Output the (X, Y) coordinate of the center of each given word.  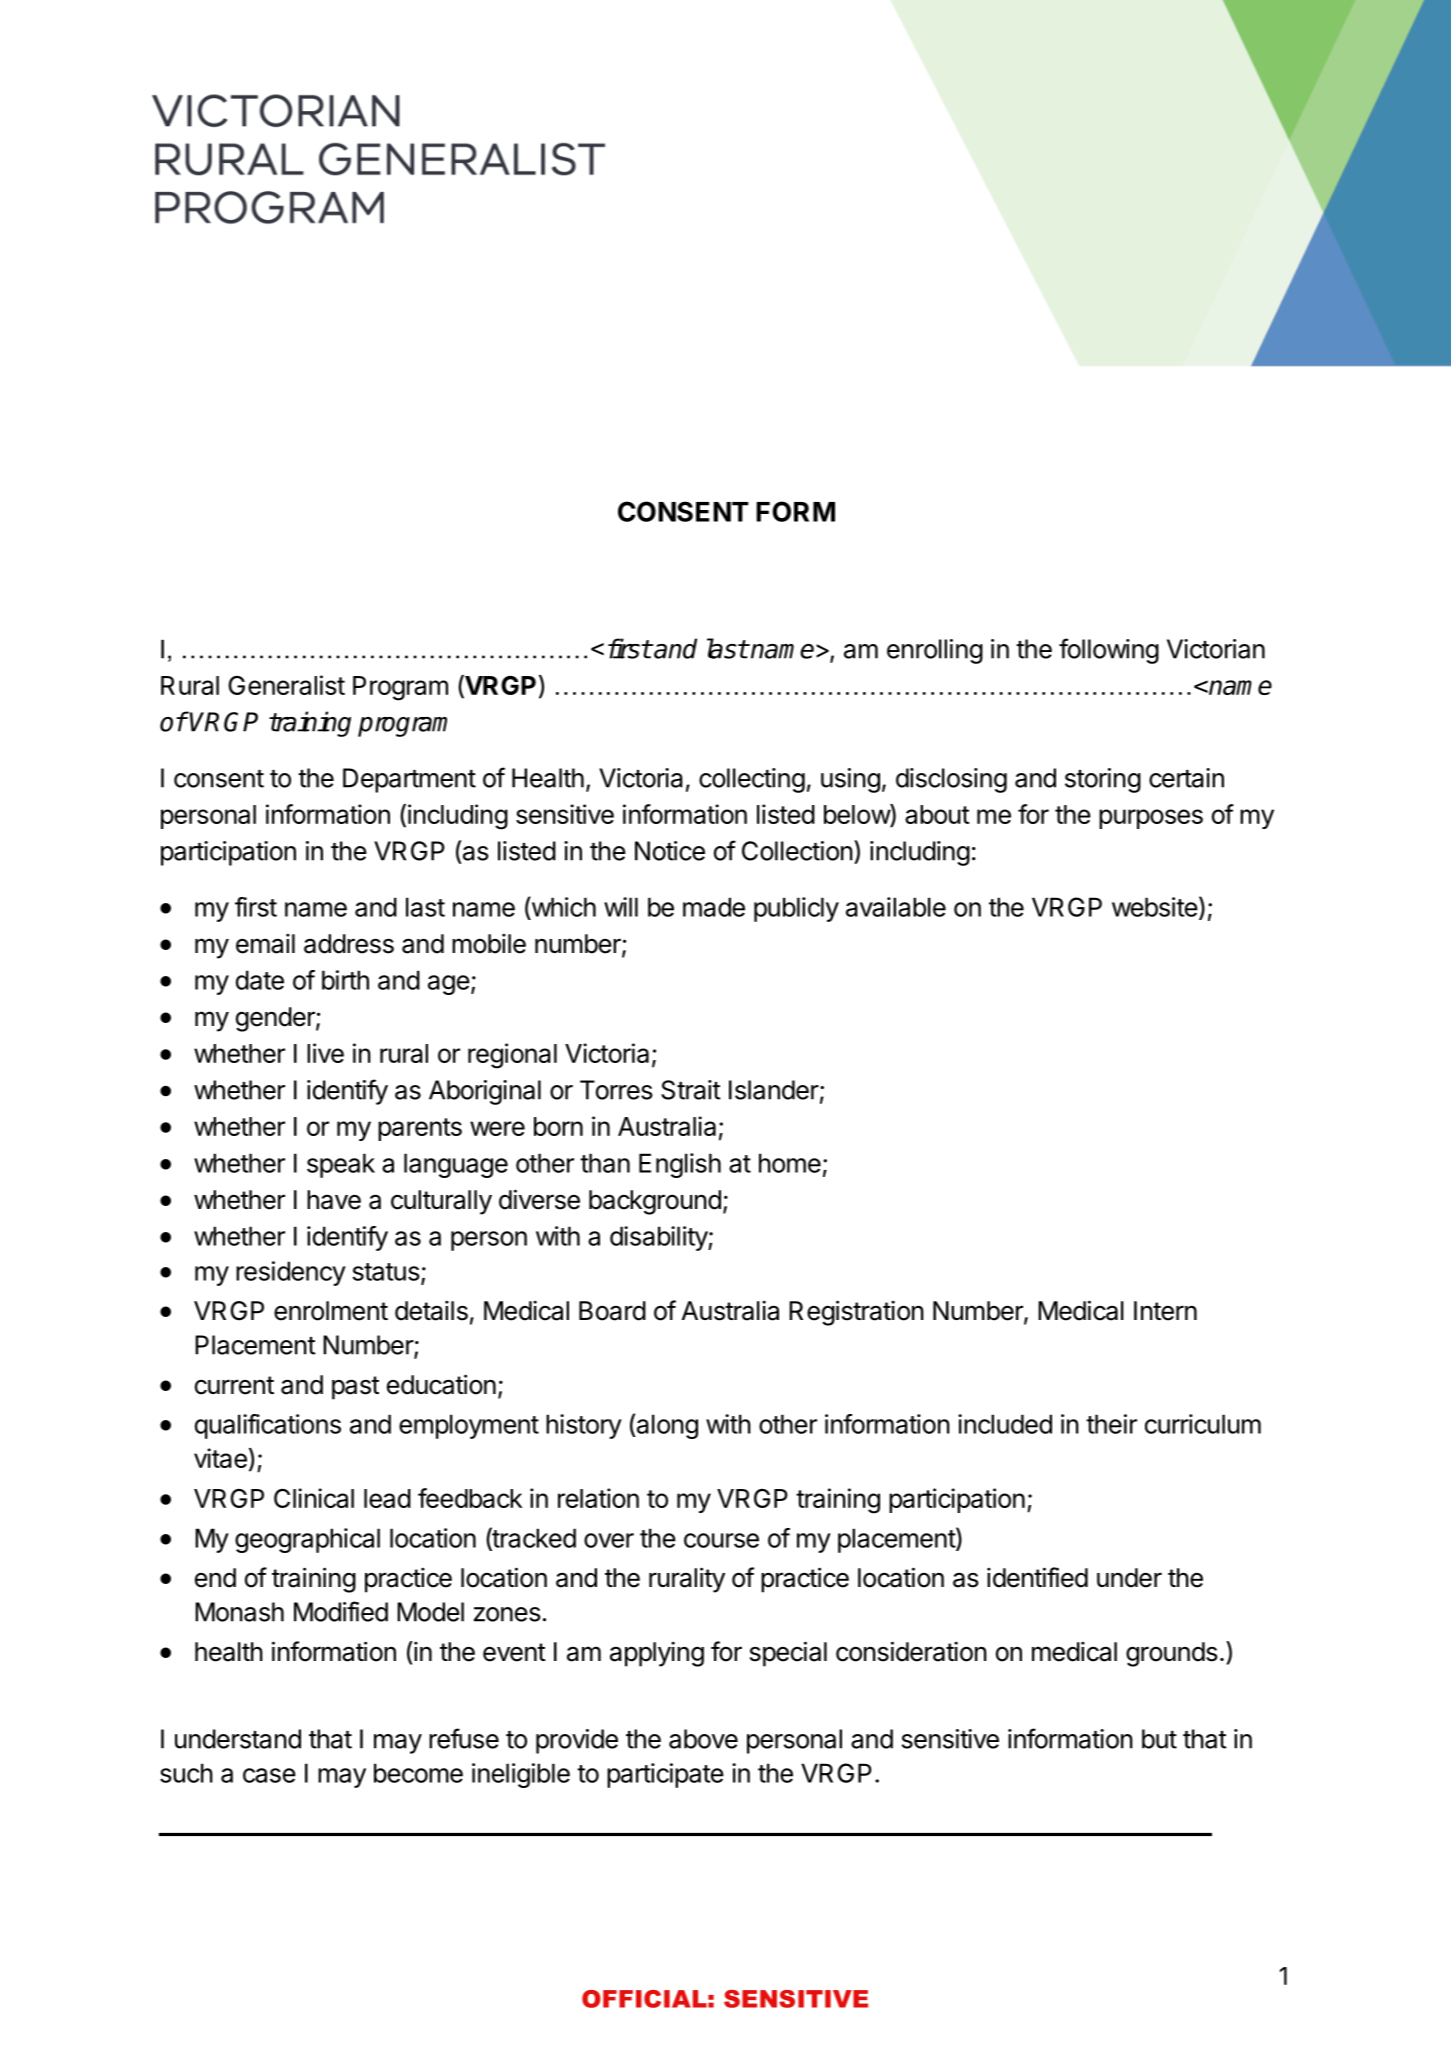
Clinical (314, 1498)
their (1111, 1424)
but (1159, 1739)
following (1109, 651)
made (714, 907)
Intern (1165, 1311)
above (703, 1739)
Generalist (286, 685)
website (1155, 907)
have (334, 1200)
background (655, 1202)
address (349, 944)
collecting (752, 780)
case (269, 1775)
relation (598, 1498)
